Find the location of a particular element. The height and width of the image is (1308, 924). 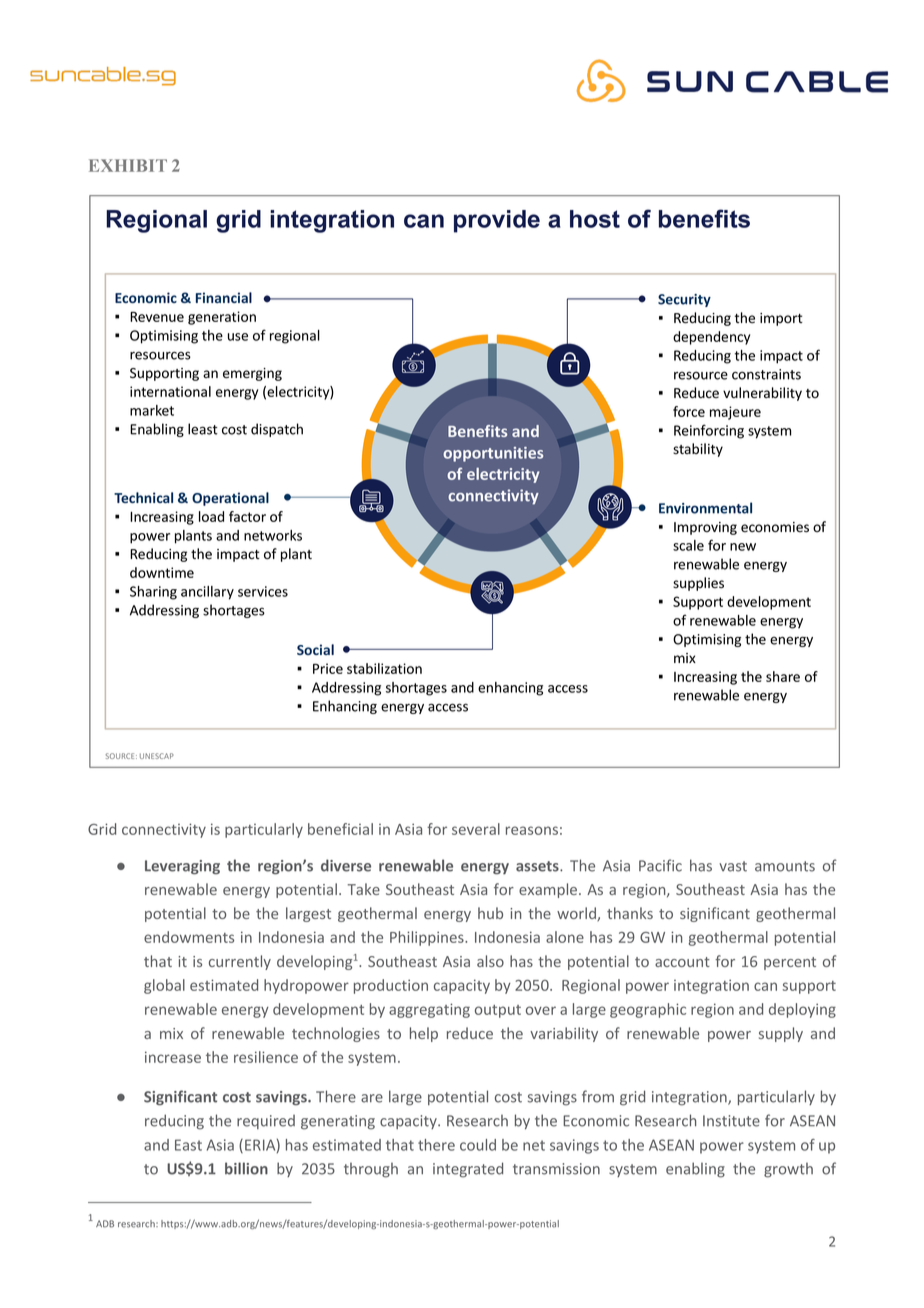

stabilization is located at coordinates (384, 668).
